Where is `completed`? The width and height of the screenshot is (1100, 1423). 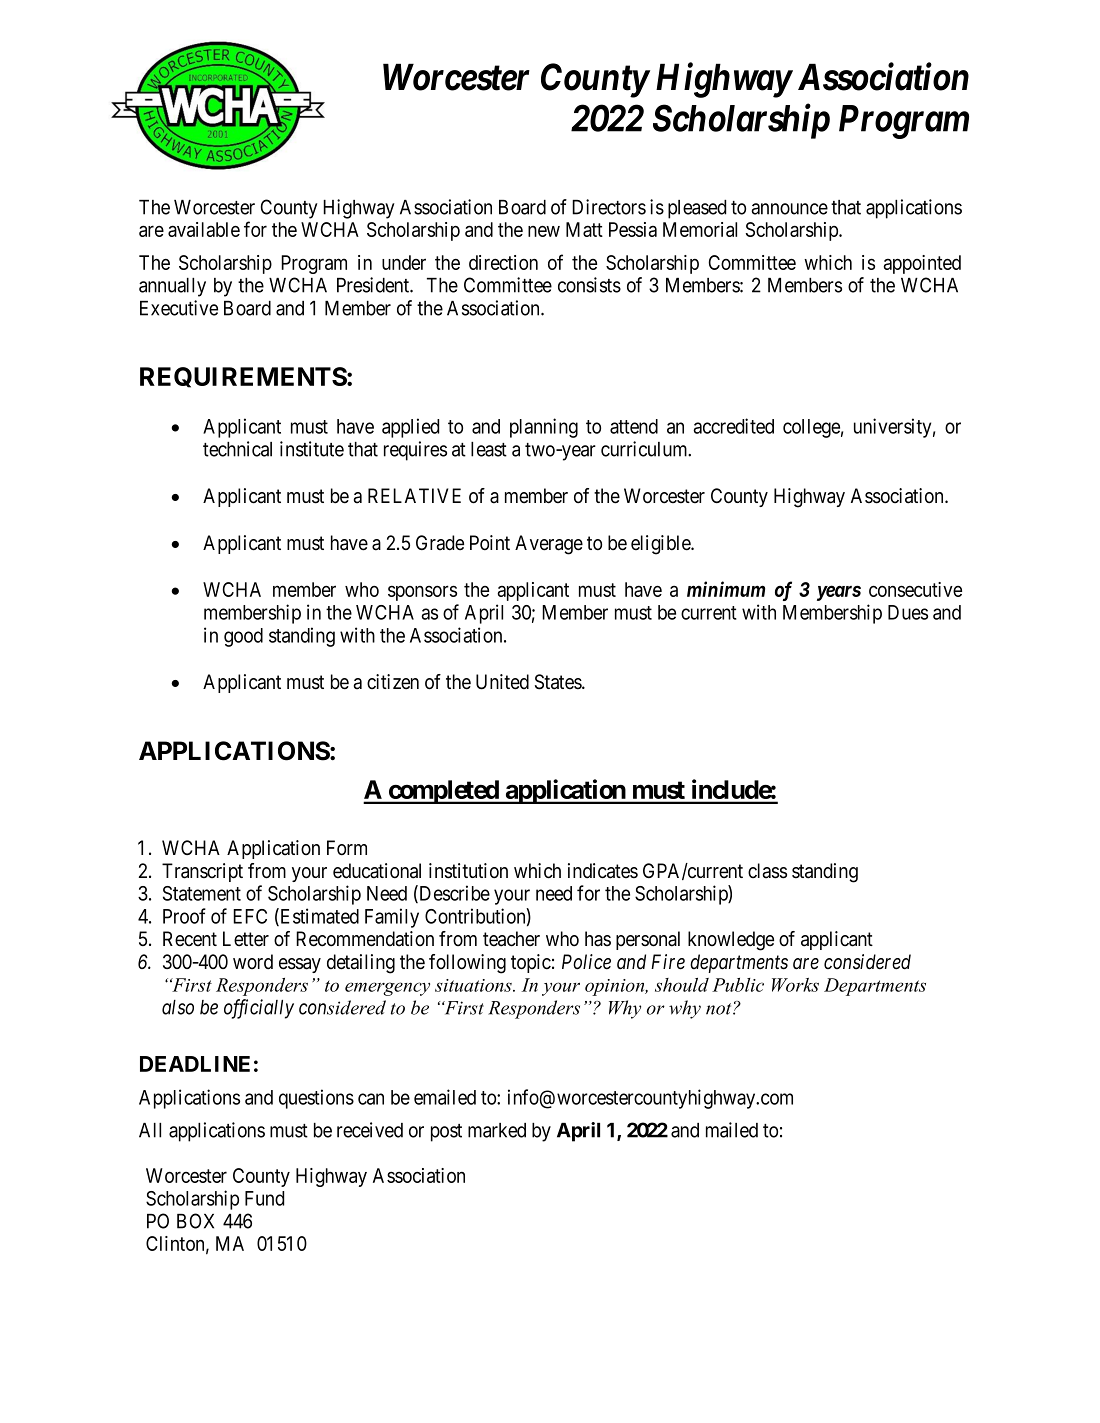
completed is located at coordinates (443, 792).
